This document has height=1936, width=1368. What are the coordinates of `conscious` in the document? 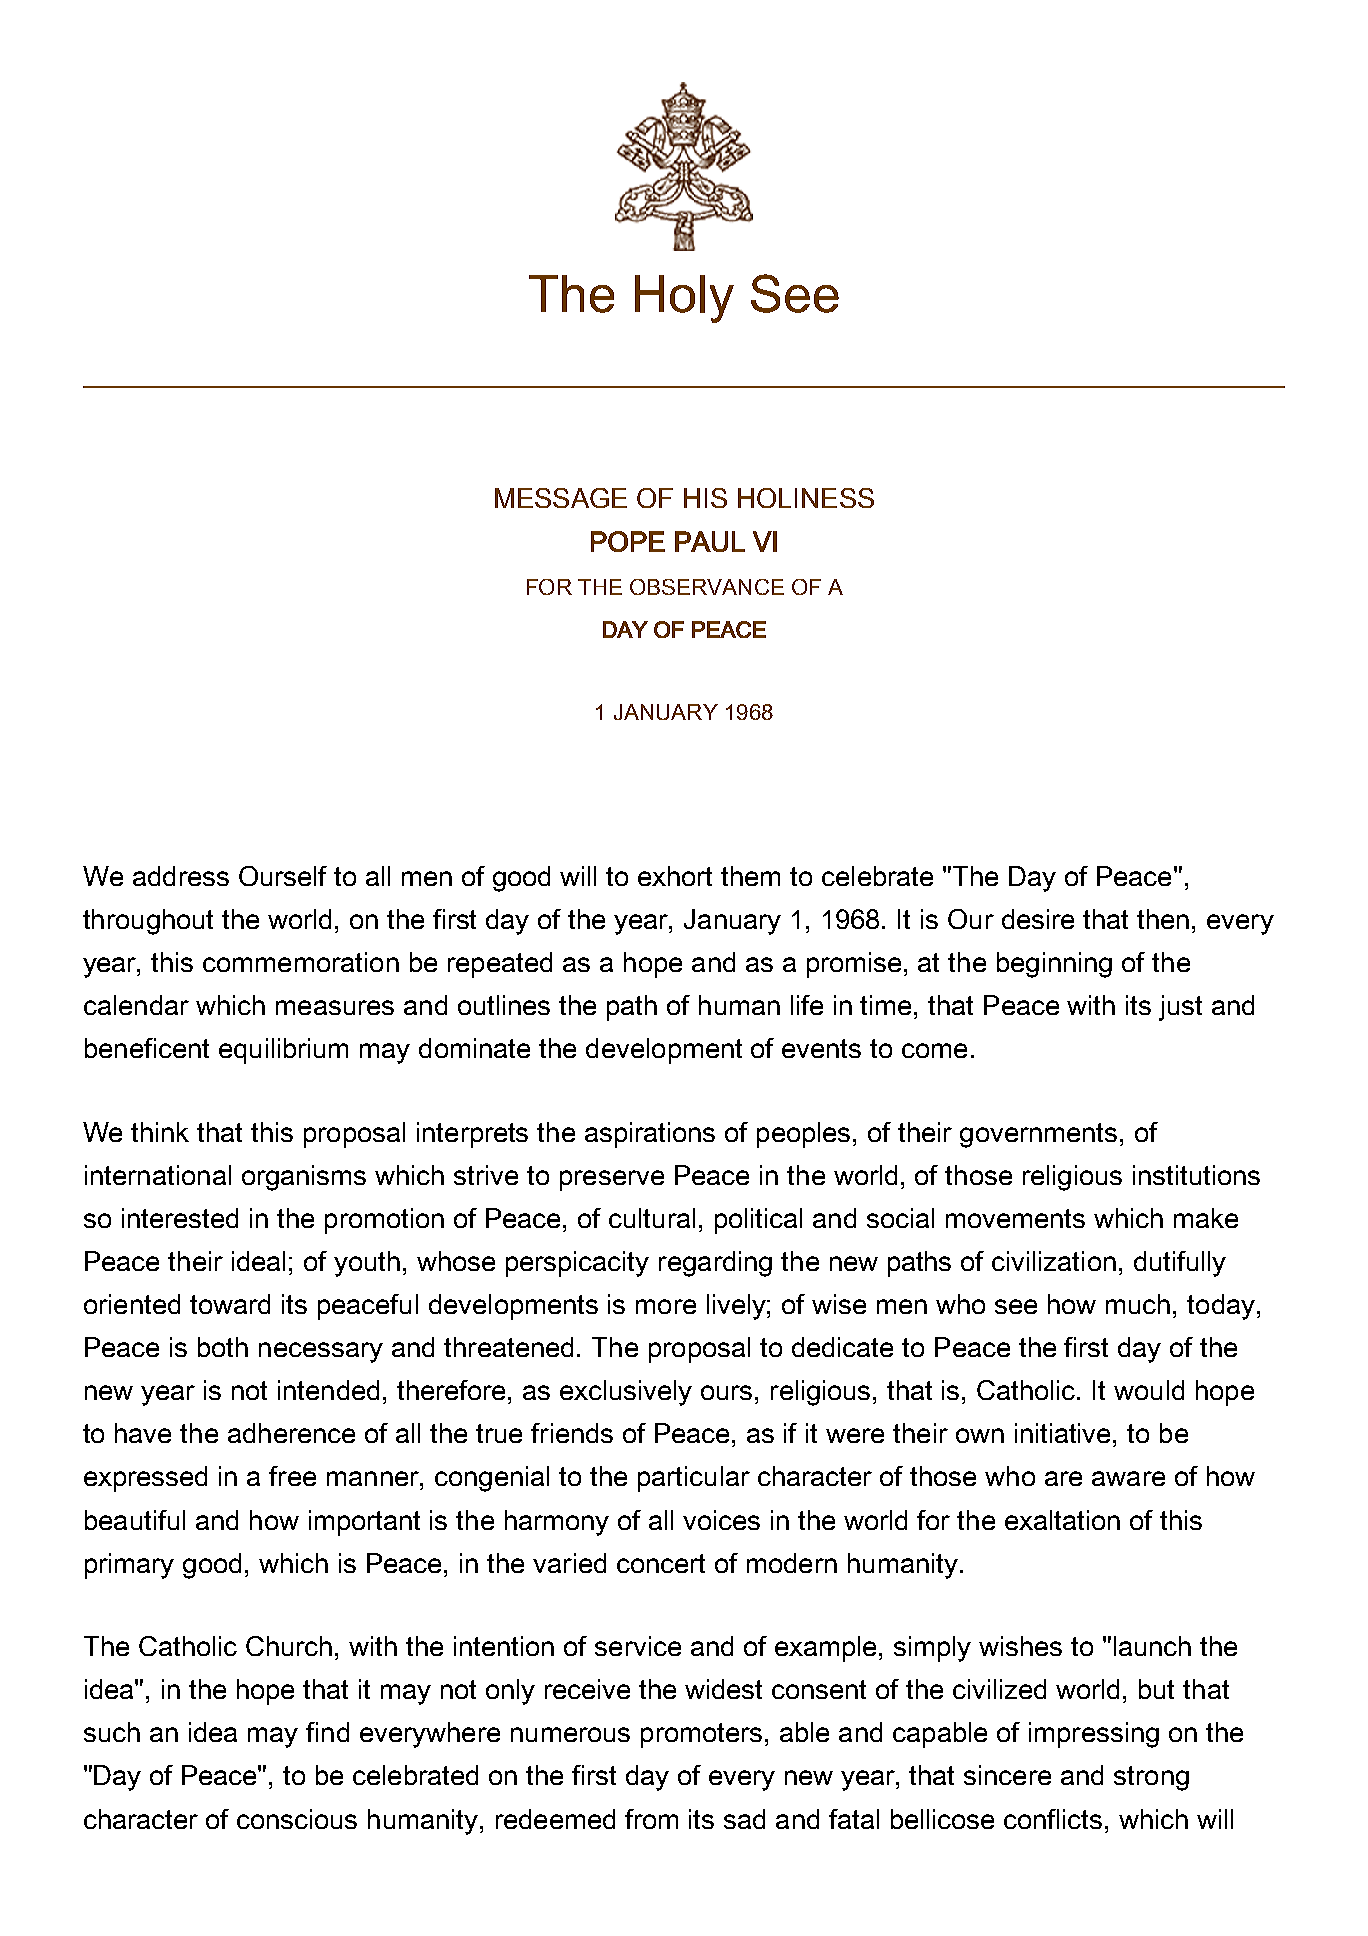 It's located at (297, 1819).
